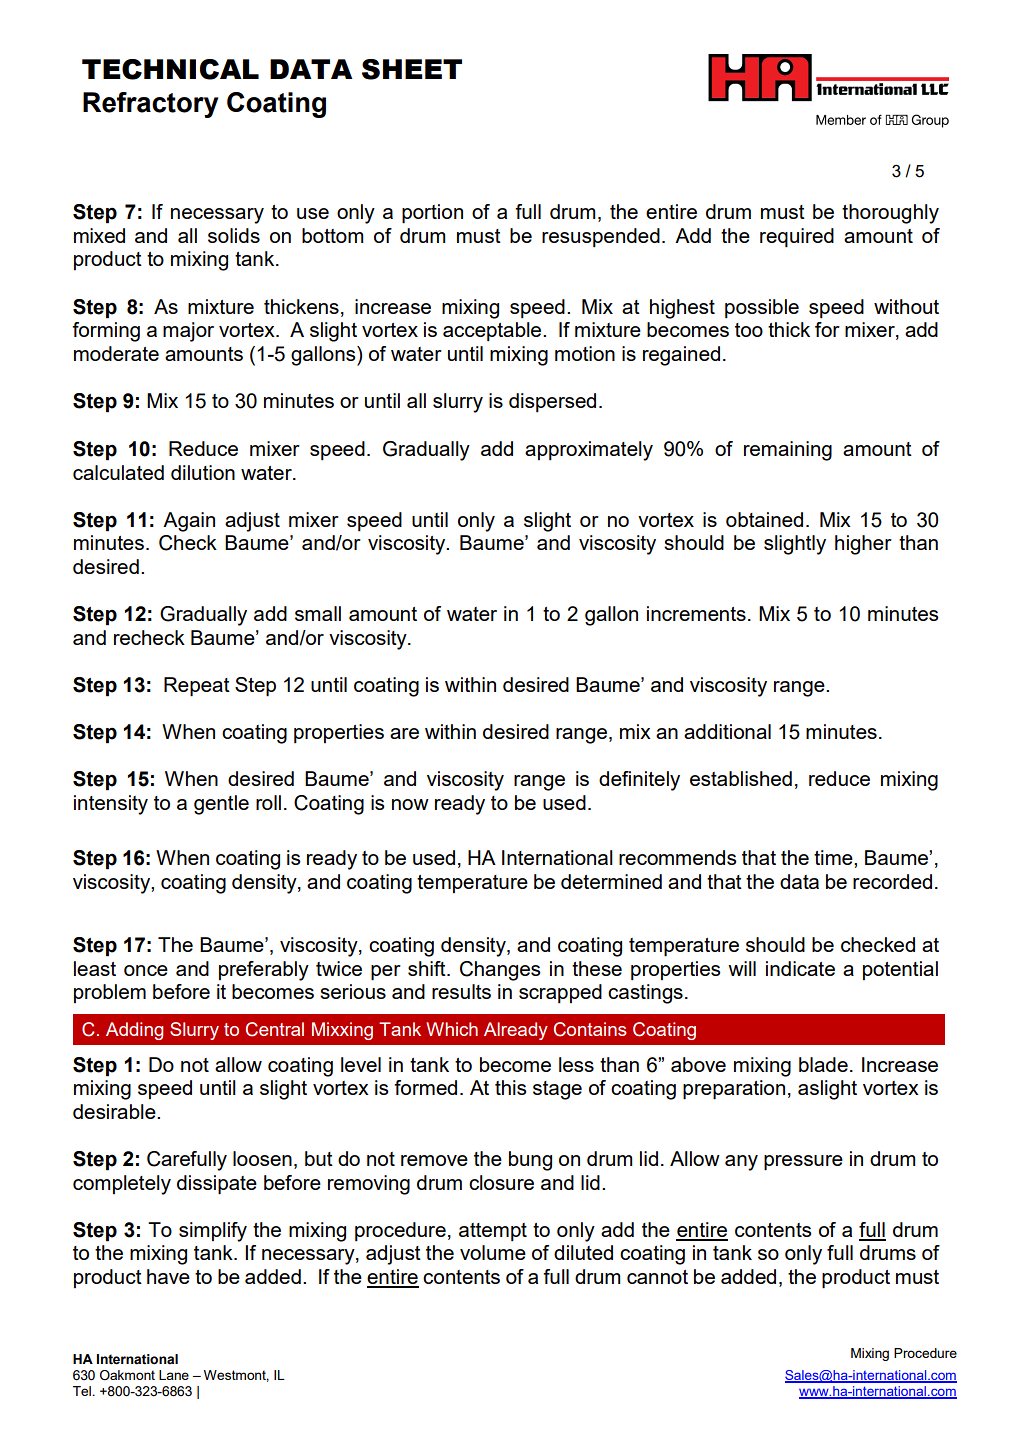 The width and height of the screenshot is (1017, 1439). What do you see at coordinates (412, 69) in the screenshot?
I see `SHEET` at bounding box center [412, 69].
